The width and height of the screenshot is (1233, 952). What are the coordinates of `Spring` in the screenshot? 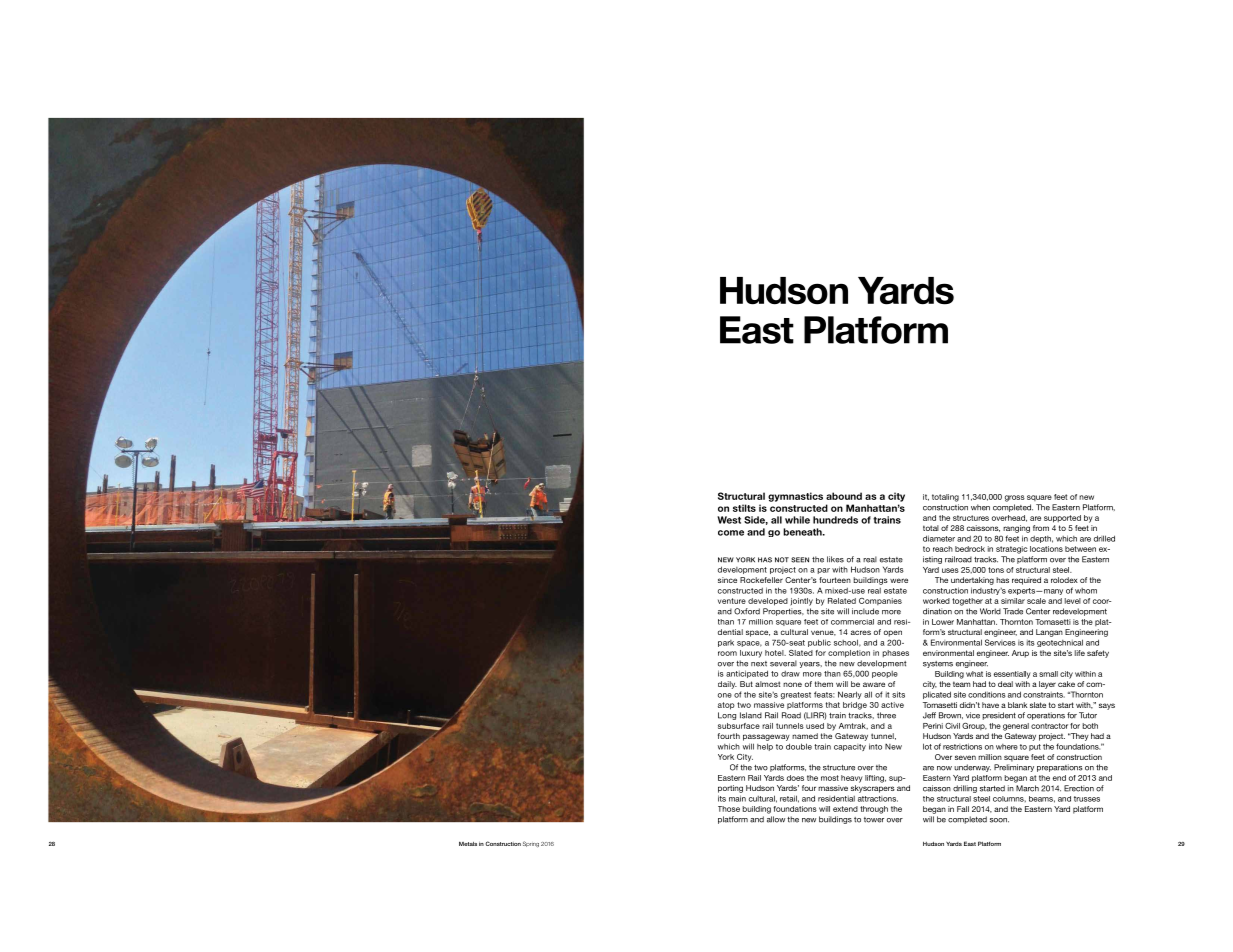 It's located at (531, 844).
